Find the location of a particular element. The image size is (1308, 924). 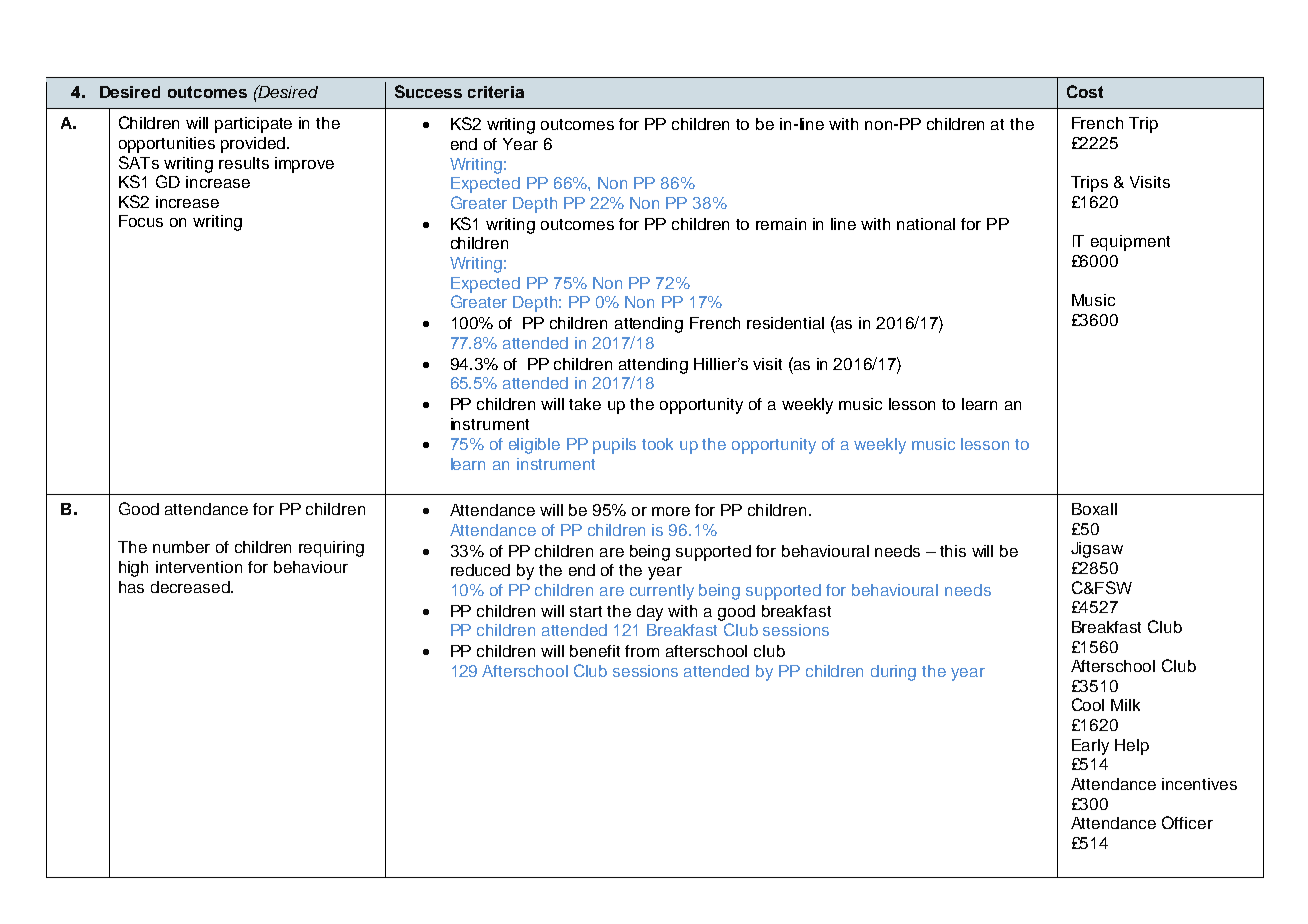

Cost is located at coordinates (1085, 91).
